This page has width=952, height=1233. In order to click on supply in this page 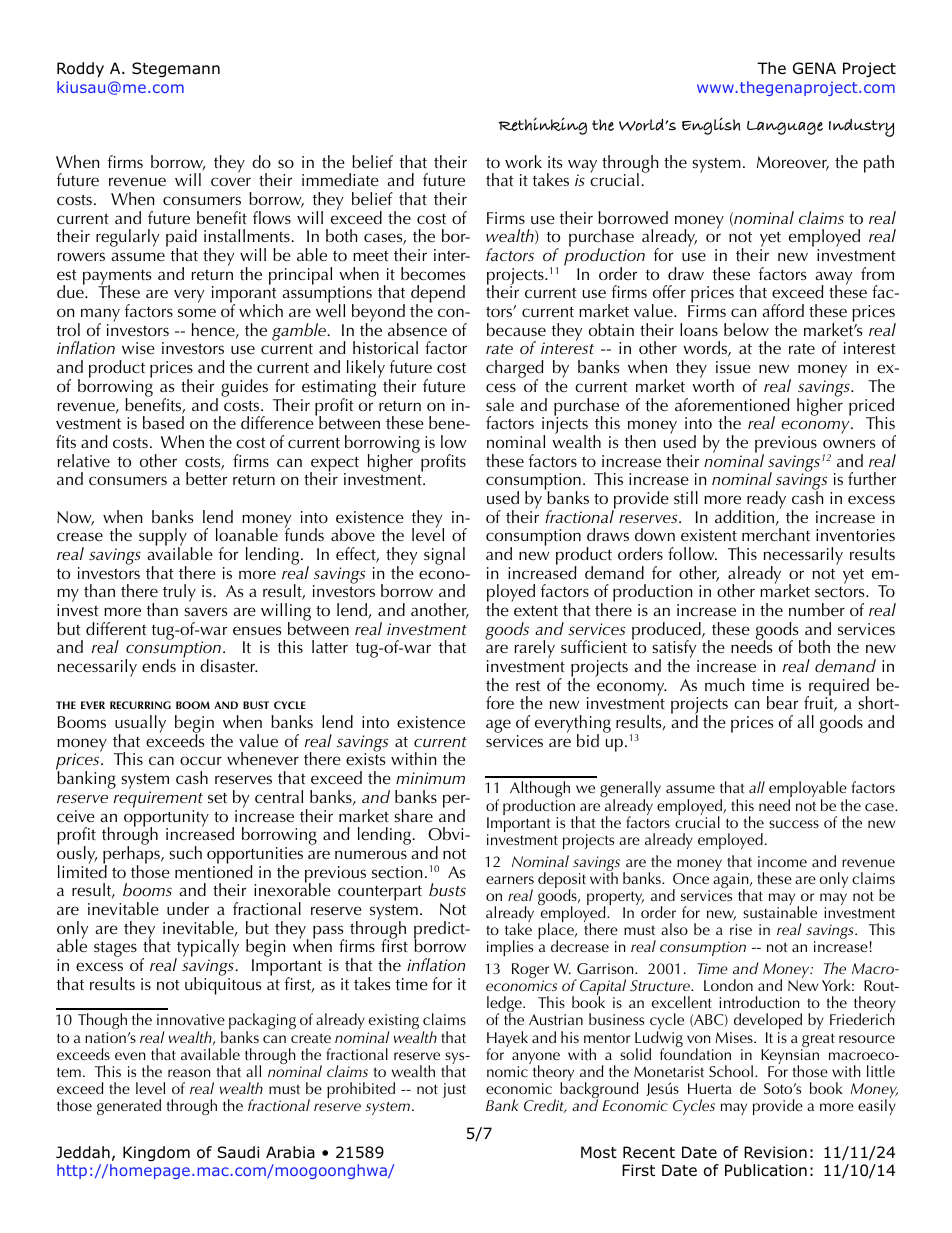, I will do `click(163, 538)`.
